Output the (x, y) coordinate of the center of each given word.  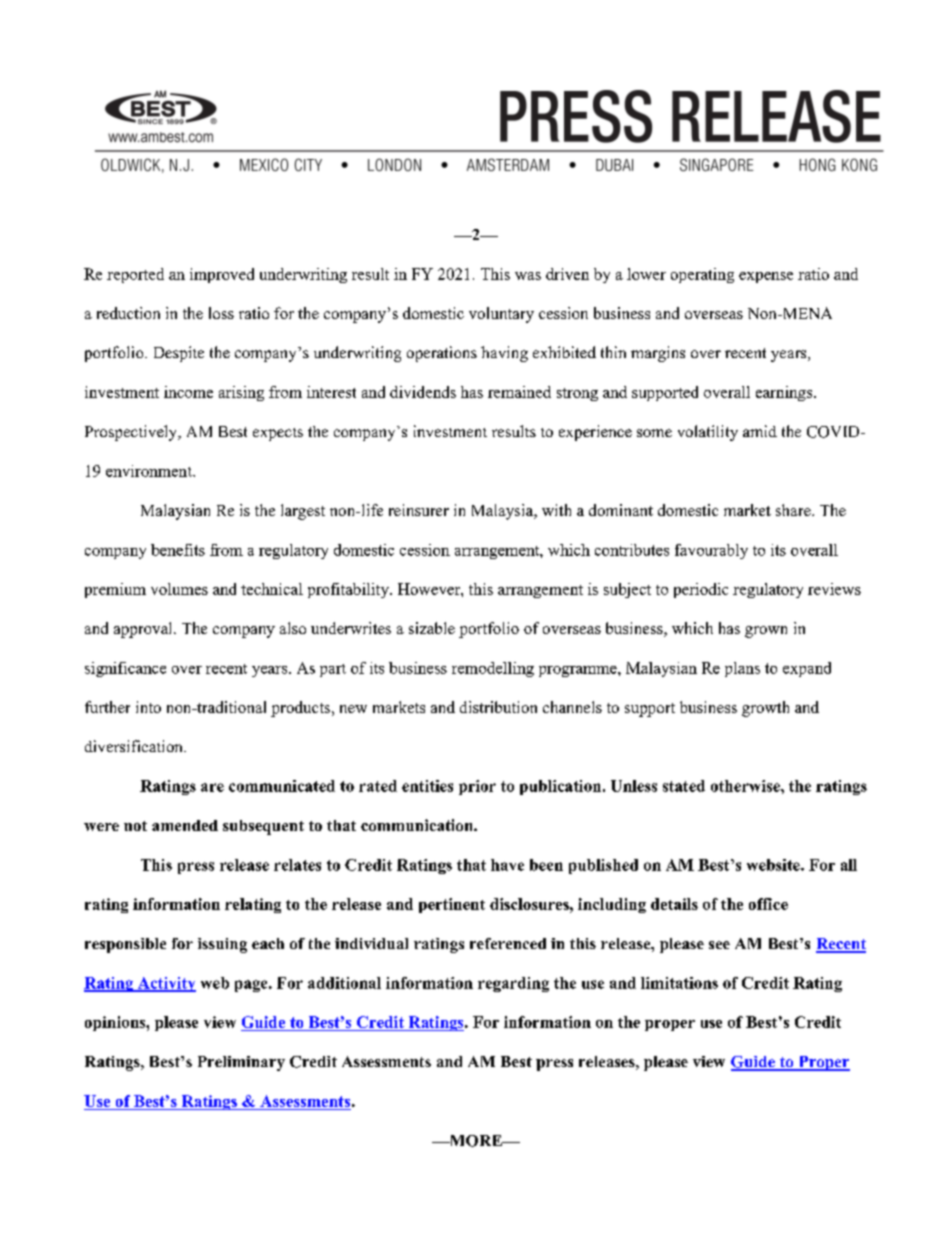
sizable (432, 628)
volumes (179, 589)
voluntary (501, 315)
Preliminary (241, 1063)
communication (418, 825)
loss (221, 313)
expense (766, 277)
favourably (711, 551)
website (774, 865)
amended (185, 825)
